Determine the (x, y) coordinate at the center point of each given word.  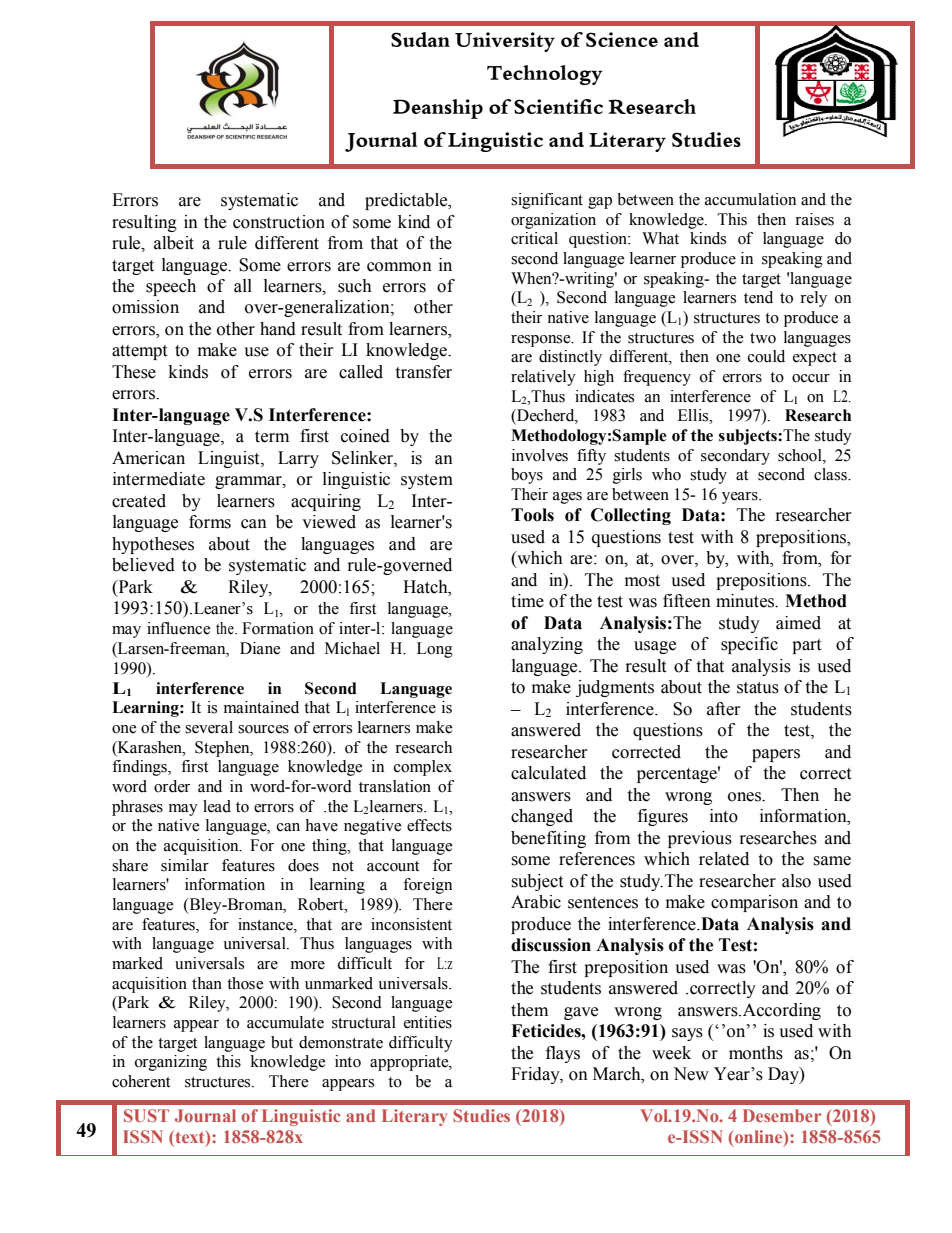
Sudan (420, 39)
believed (143, 565)
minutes (746, 601)
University (505, 42)
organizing (171, 1063)
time (527, 601)
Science (622, 39)
